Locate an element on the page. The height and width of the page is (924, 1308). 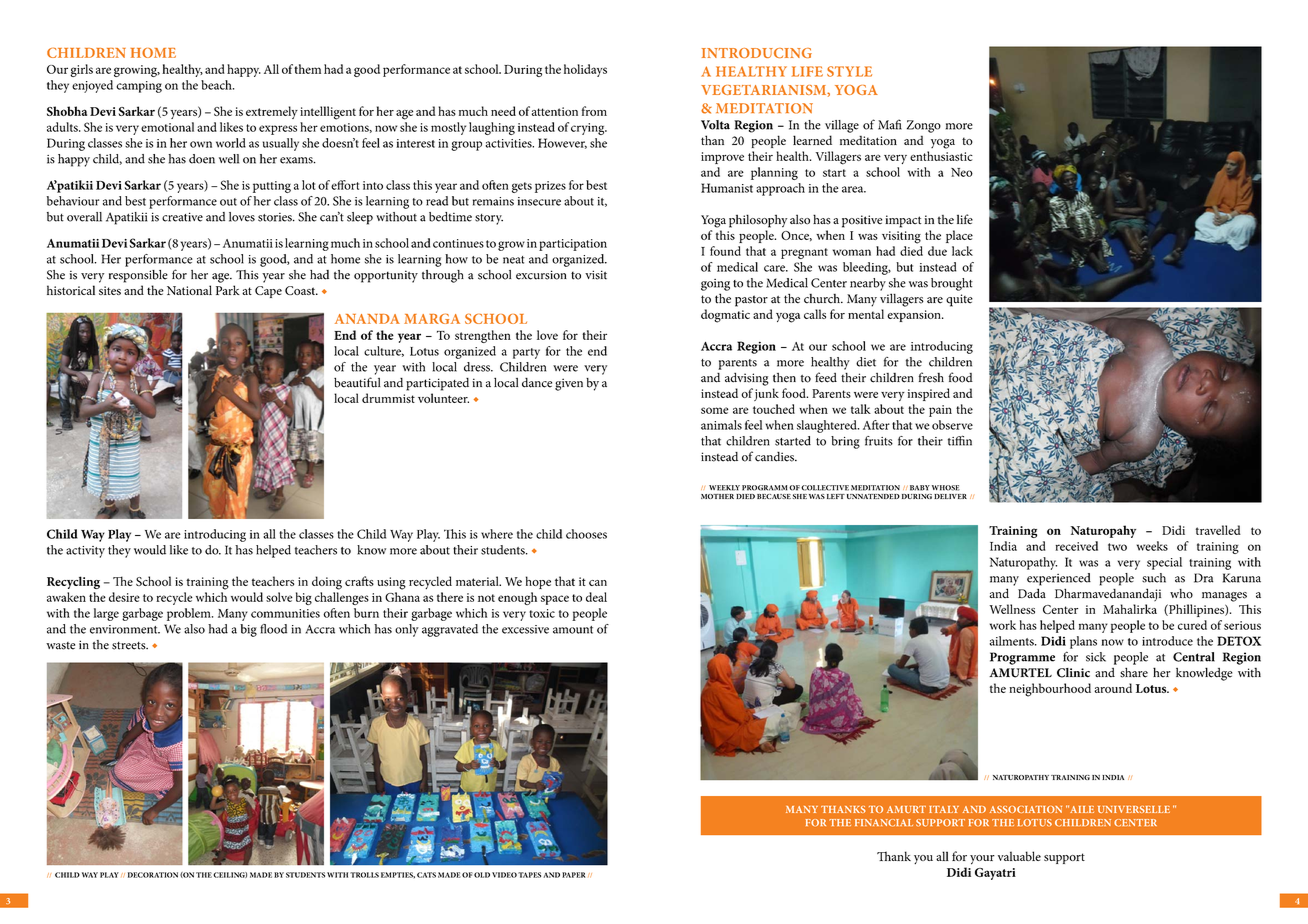
fresh is located at coordinates (931, 377).
